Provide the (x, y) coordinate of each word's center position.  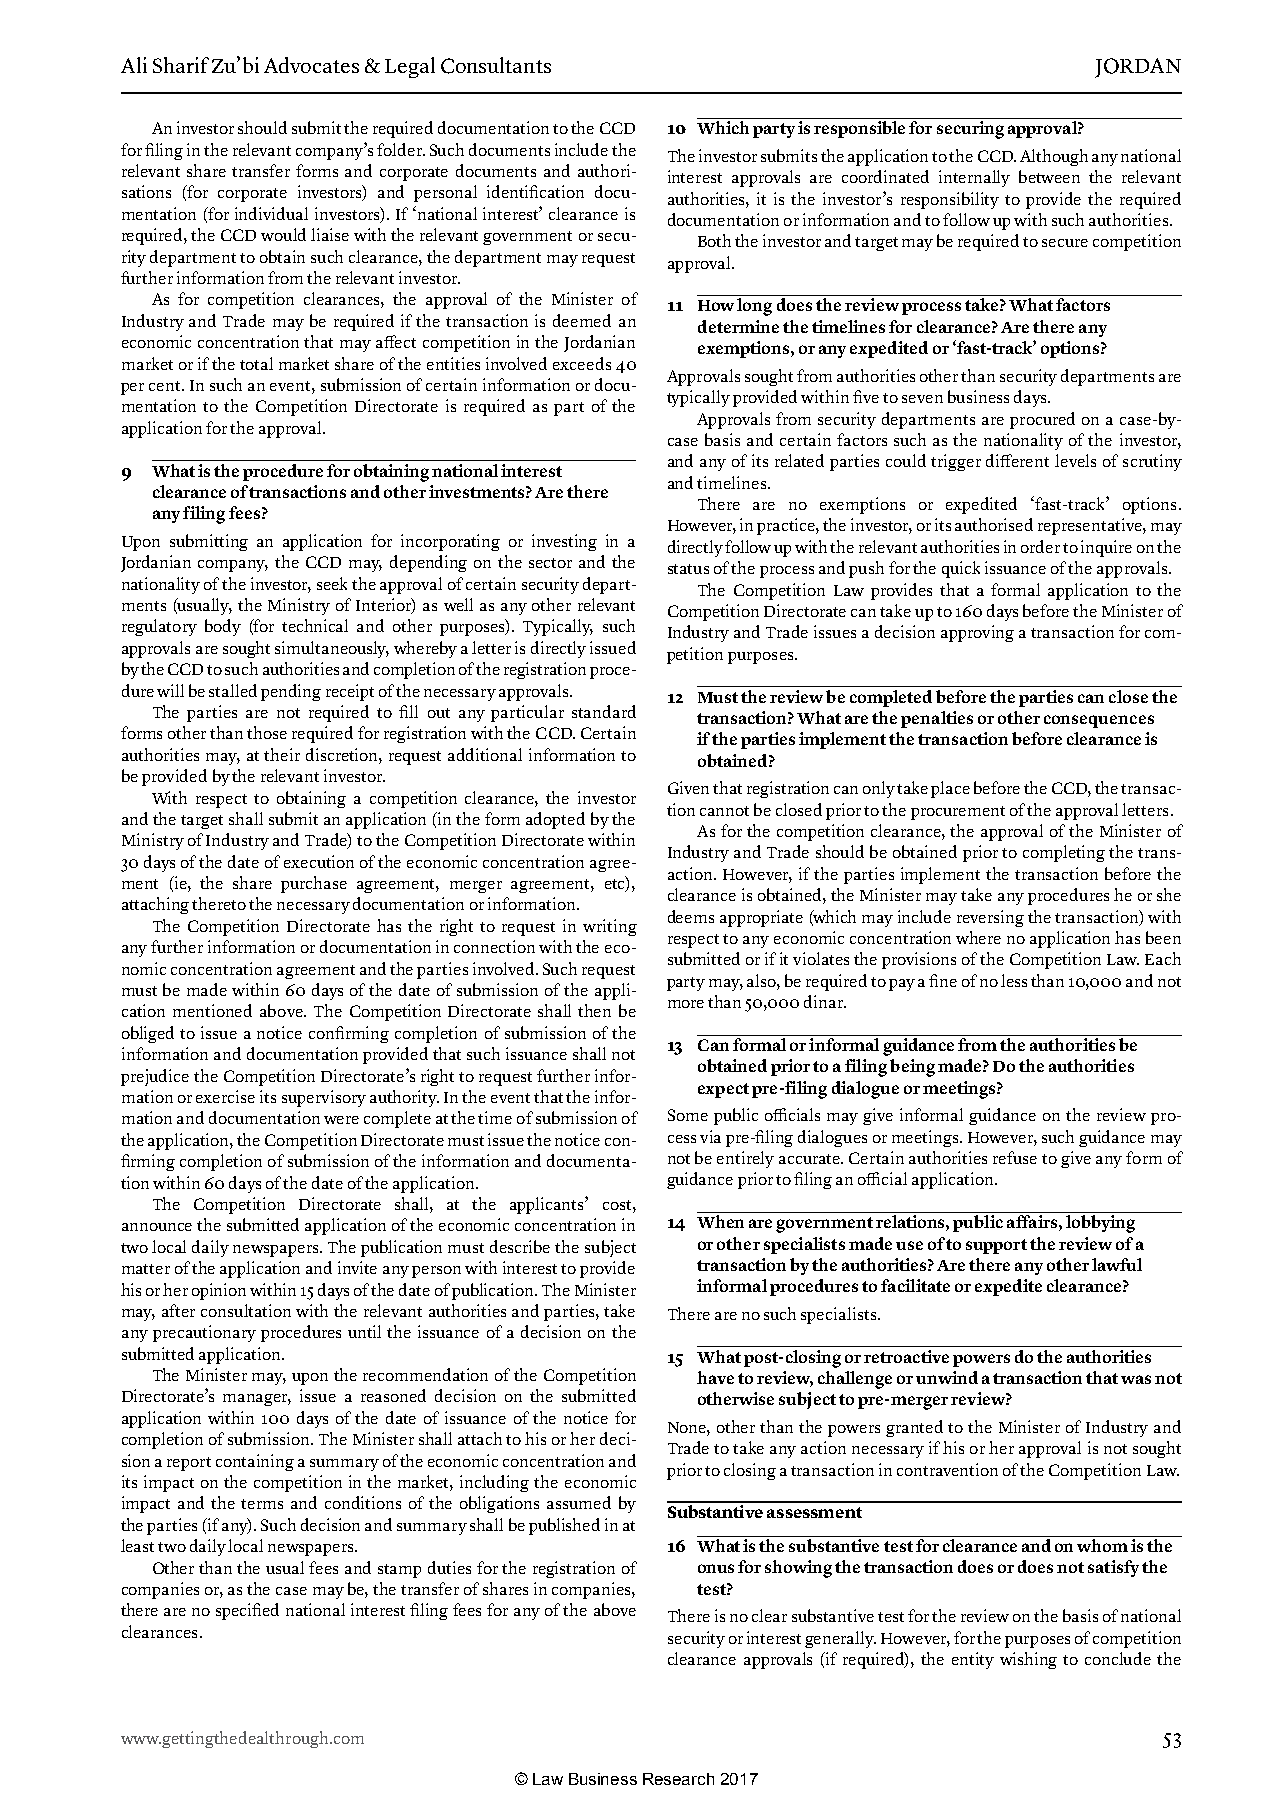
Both (714, 240)
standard (604, 711)
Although (1054, 157)
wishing (1028, 1660)
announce (157, 1227)
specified (247, 1611)
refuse (1015, 1157)
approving (977, 633)
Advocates (311, 65)
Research (678, 1779)
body (223, 627)
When (720, 1221)
